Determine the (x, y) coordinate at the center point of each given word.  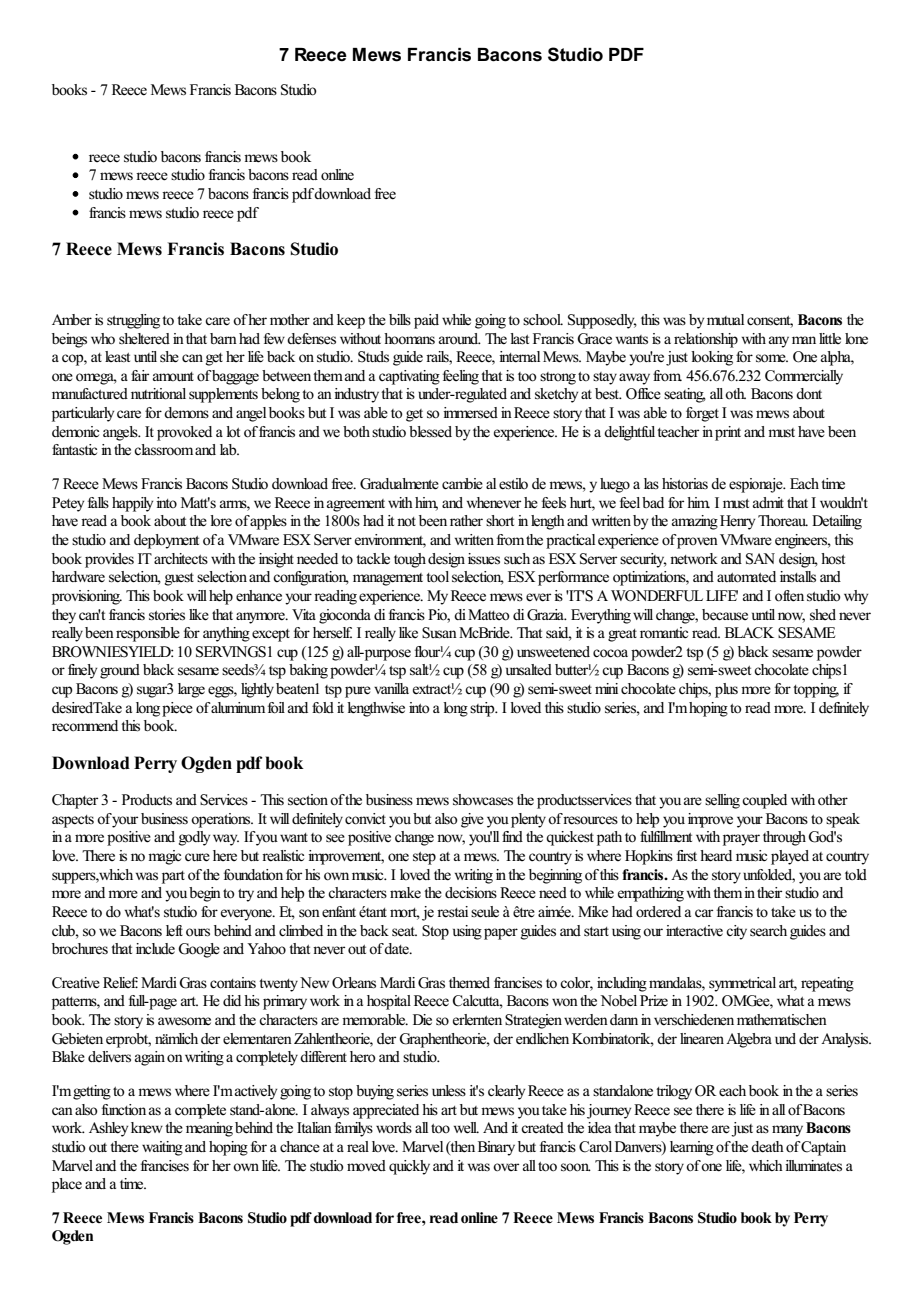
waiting (162, 1148)
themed (469, 983)
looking (712, 358)
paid (426, 321)
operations (222, 820)
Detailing (837, 522)
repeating (827, 984)
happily (132, 504)
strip (483, 709)
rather (466, 521)
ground (120, 671)
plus (726, 690)
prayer (741, 840)
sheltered (144, 339)
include (155, 949)
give (472, 820)
